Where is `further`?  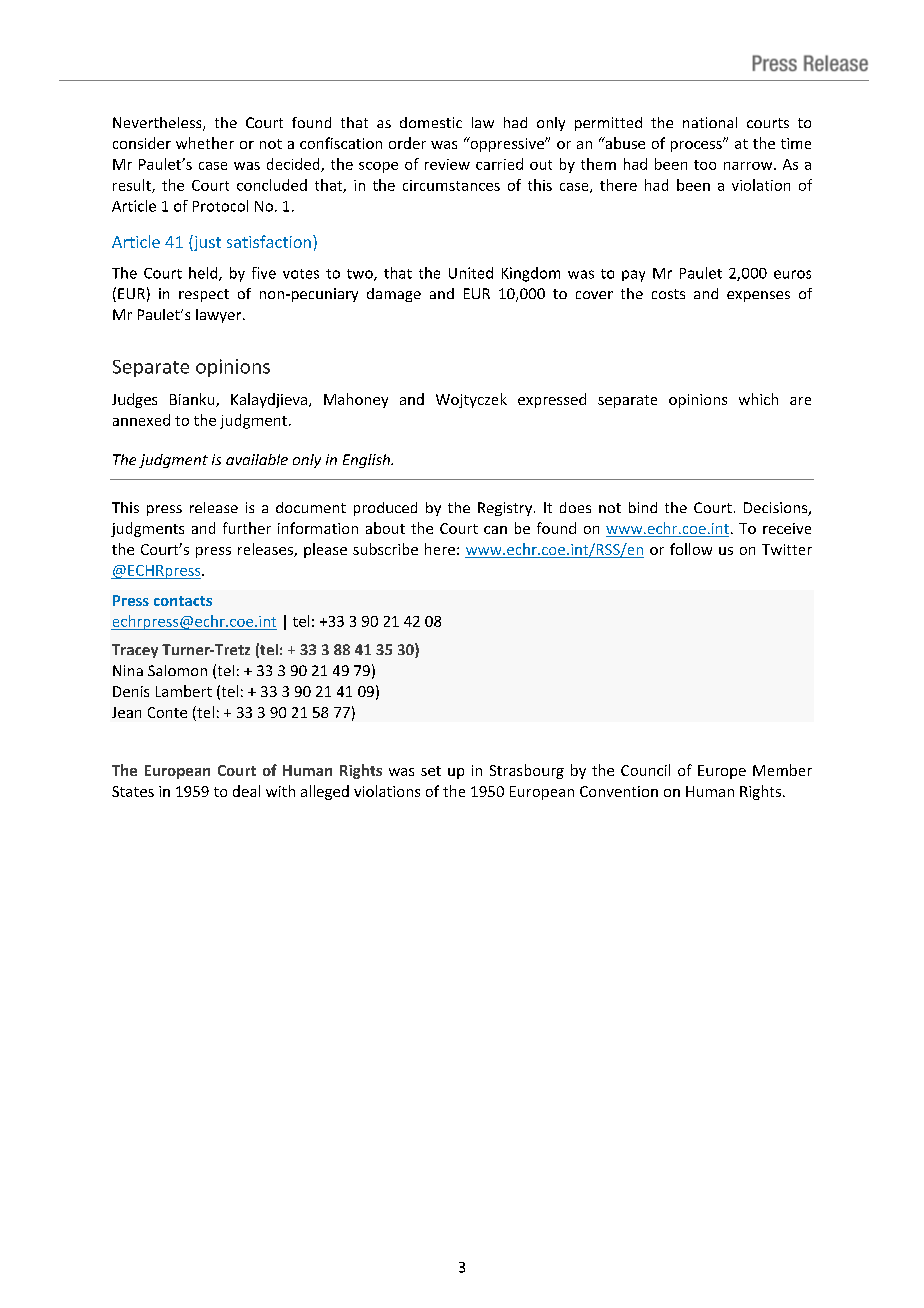 further is located at coordinates (247, 528).
